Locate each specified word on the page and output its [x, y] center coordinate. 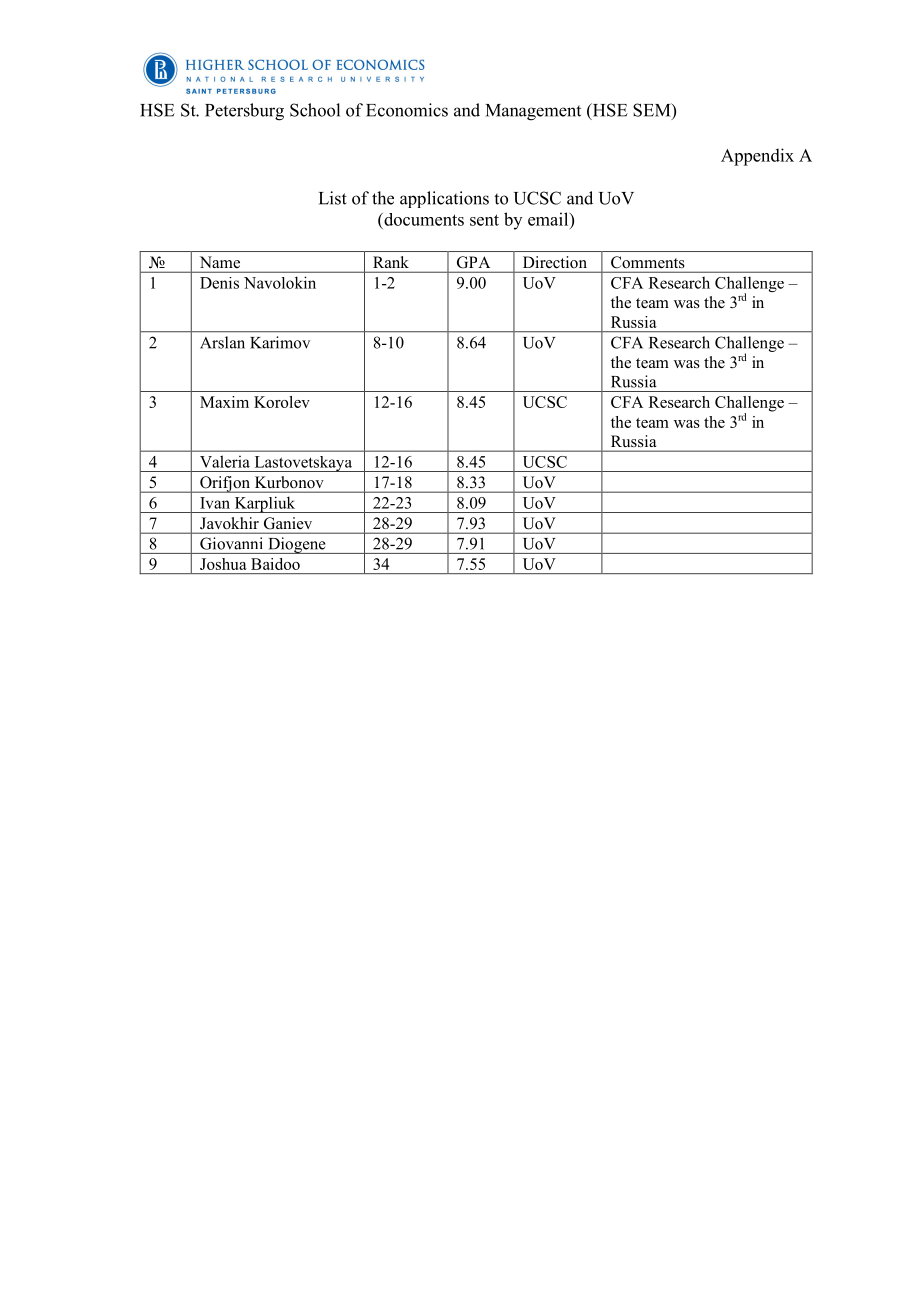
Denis [219, 283]
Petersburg [244, 112]
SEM [653, 111]
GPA [473, 262]
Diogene [297, 545]
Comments [647, 262]
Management [533, 112]
